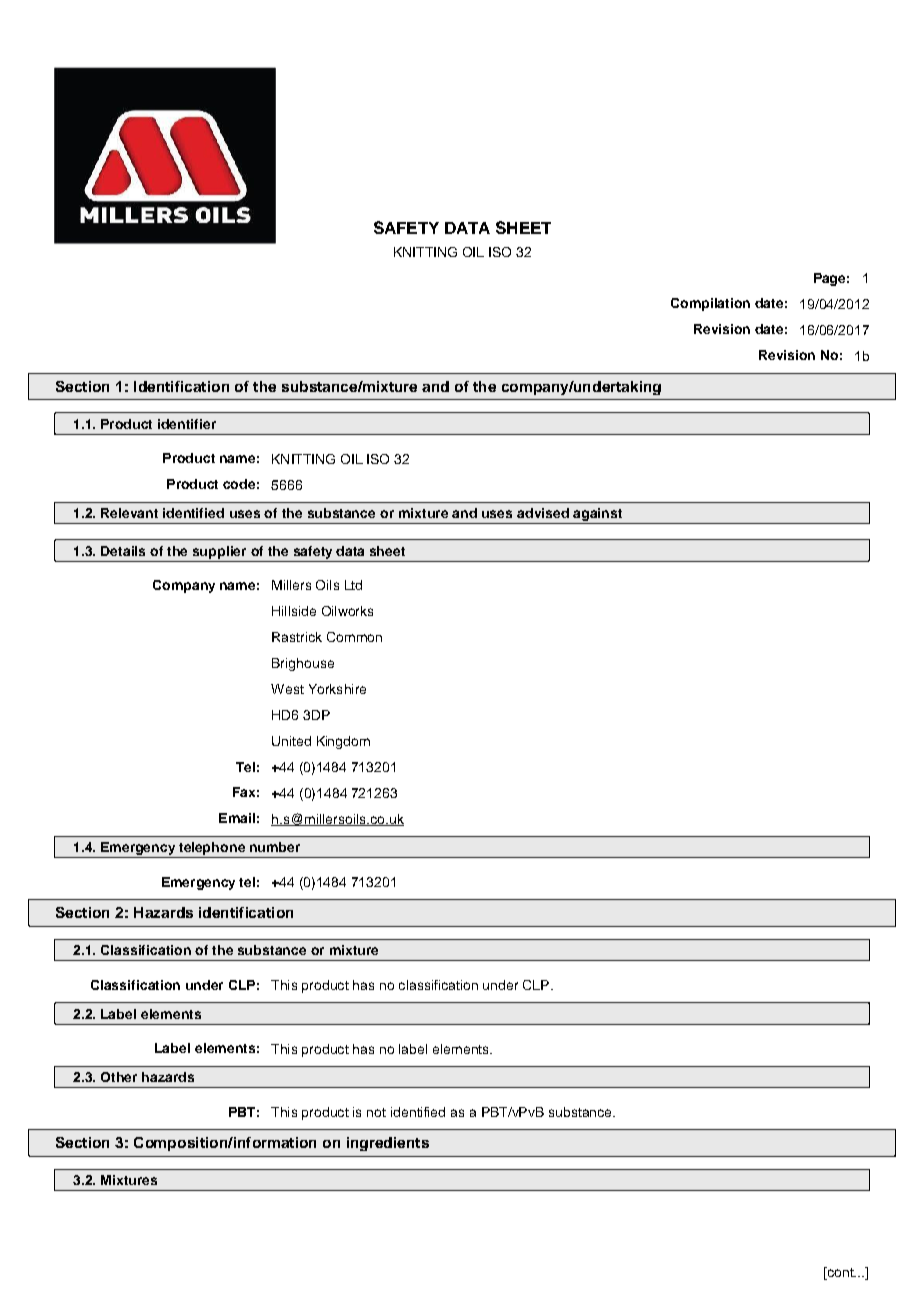  I want to click on supplier, so click(219, 552).
